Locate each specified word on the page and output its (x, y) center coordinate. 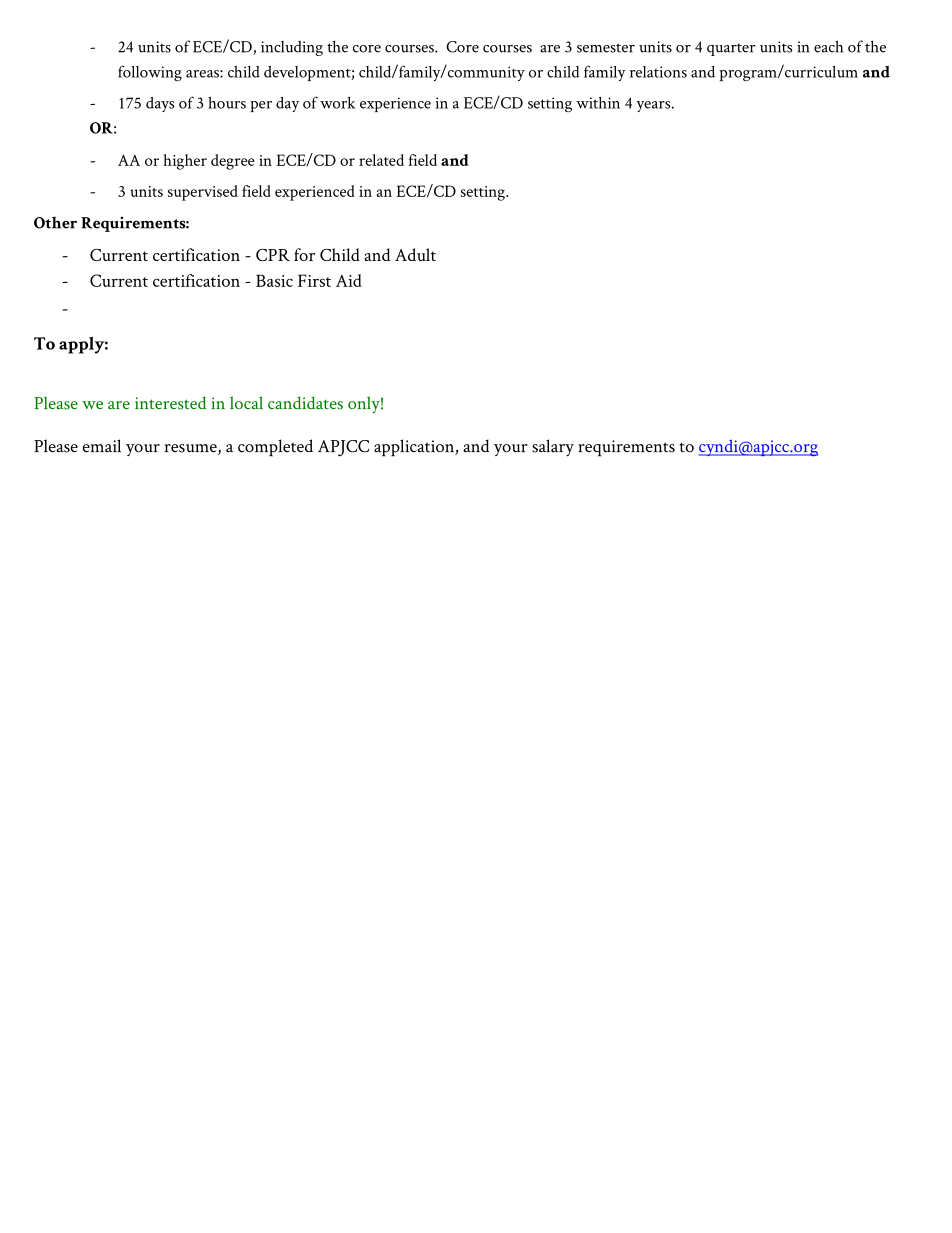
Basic (274, 280)
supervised (203, 193)
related (381, 160)
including (292, 48)
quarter (731, 49)
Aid (349, 280)
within (598, 103)
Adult (415, 254)
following (150, 73)
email (102, 446)
